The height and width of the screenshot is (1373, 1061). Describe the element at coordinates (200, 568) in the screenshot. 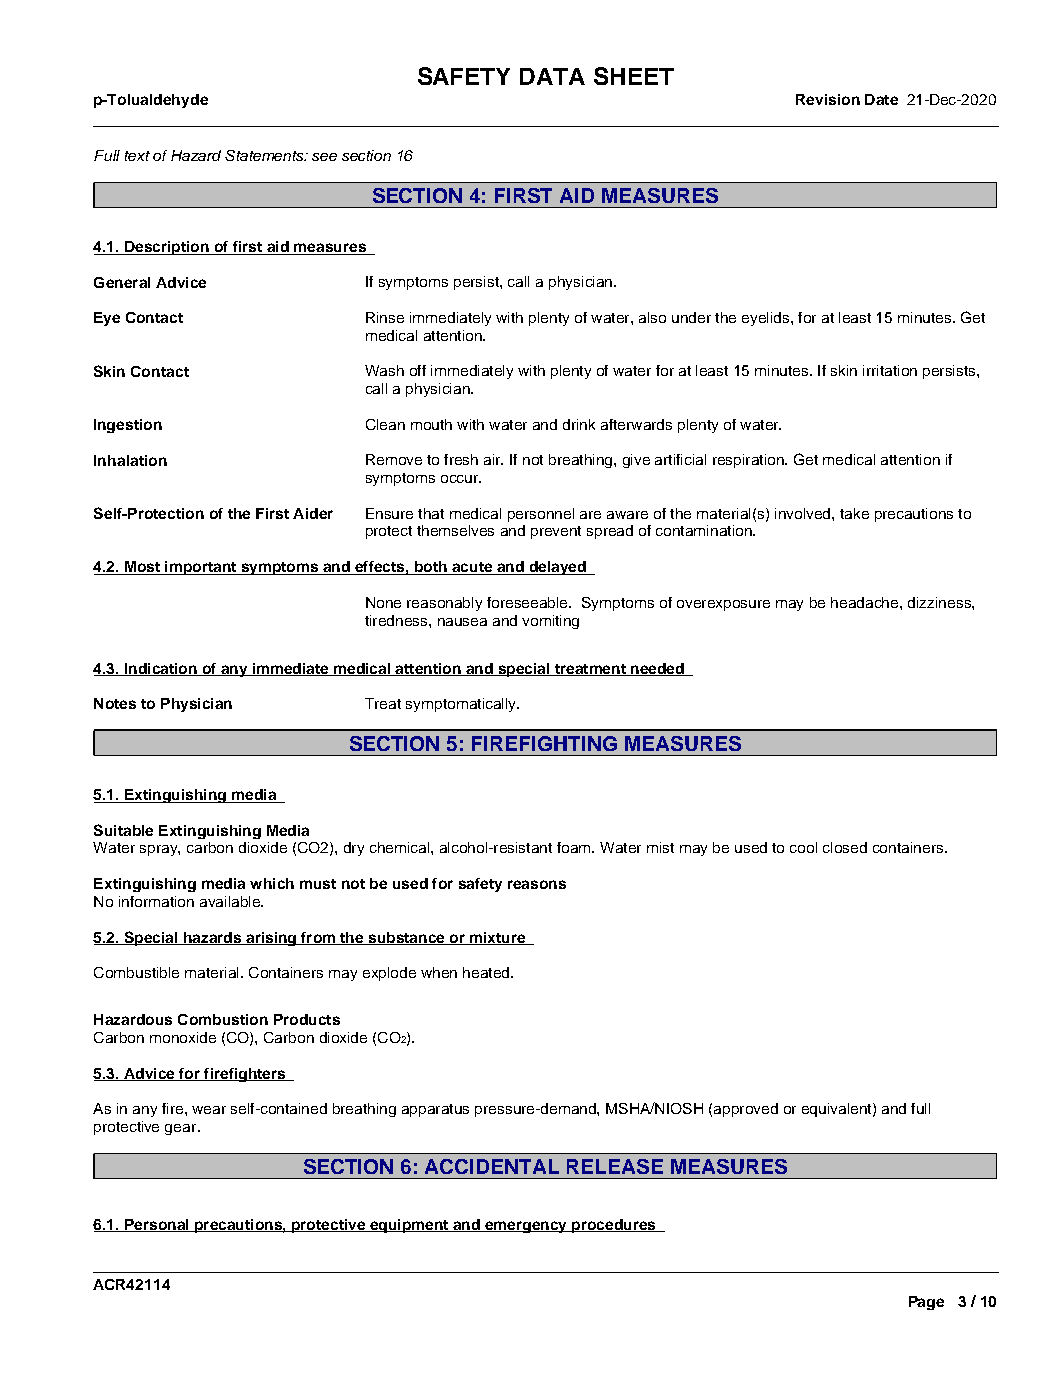

I see `important` at that location.
